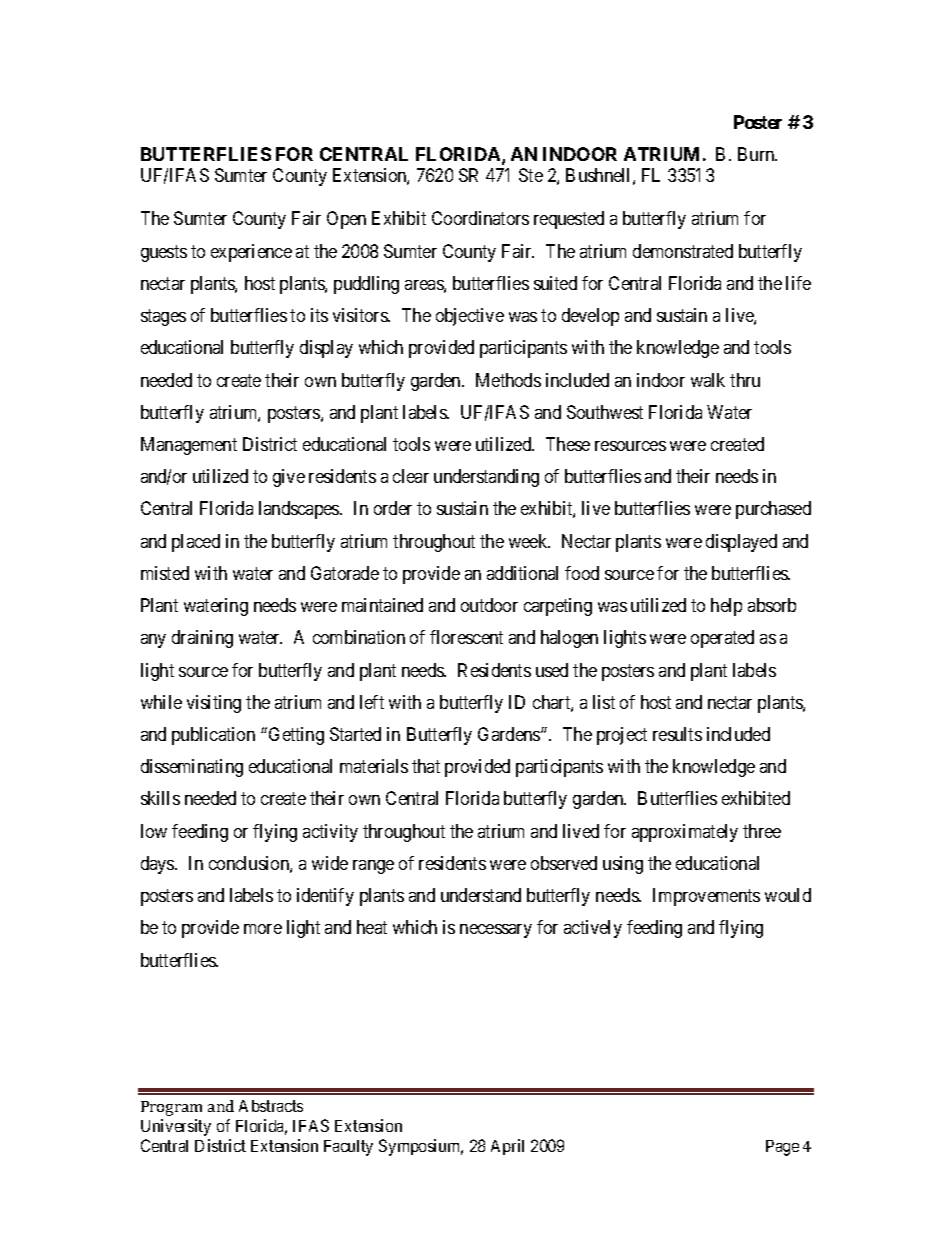  I want to click on Abstracts, so click(271, 1106).
